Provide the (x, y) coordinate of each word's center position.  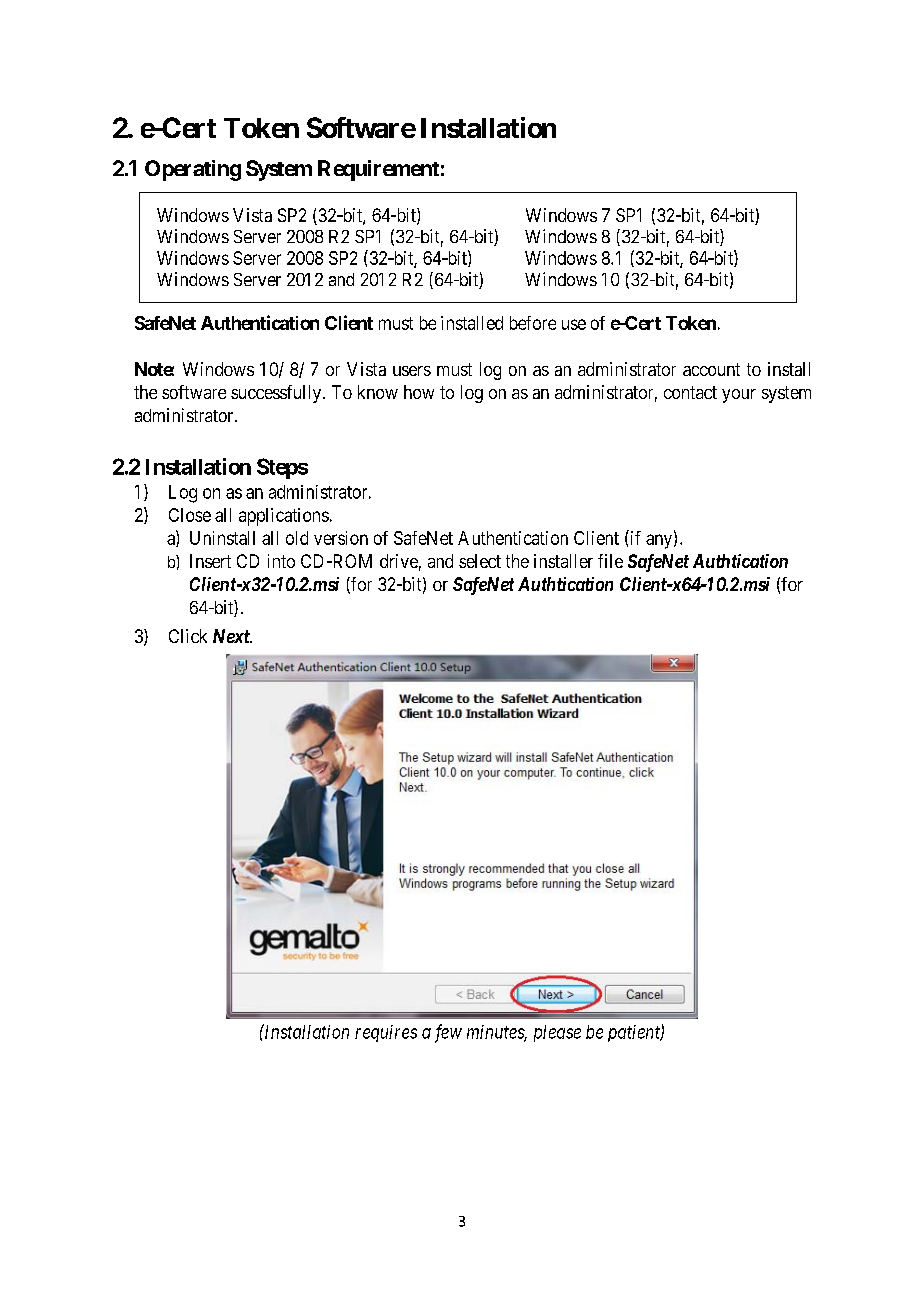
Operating (193, 170)
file (610, 561)
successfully (277, 394)
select (480, 561)
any (660, 541)
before (533, 323)
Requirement (378, 170)
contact (690, 392)
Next (232, 636)
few (448, 1033)
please (557, 1033)
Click (188, 636)
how (419, 392)
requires (386, 1033)
